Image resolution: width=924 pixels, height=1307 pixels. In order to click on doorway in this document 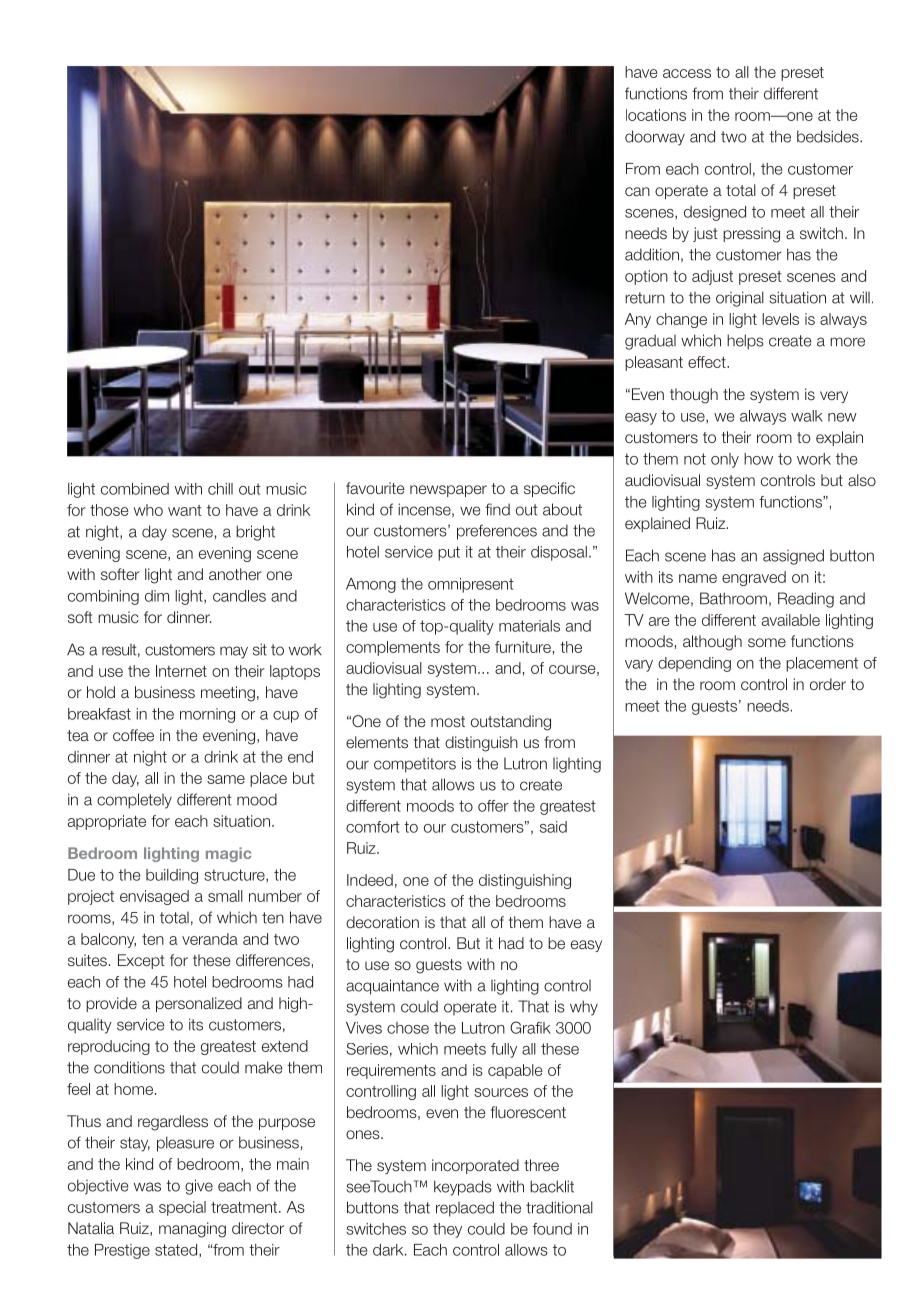, I will do `click(655, 138)`.
